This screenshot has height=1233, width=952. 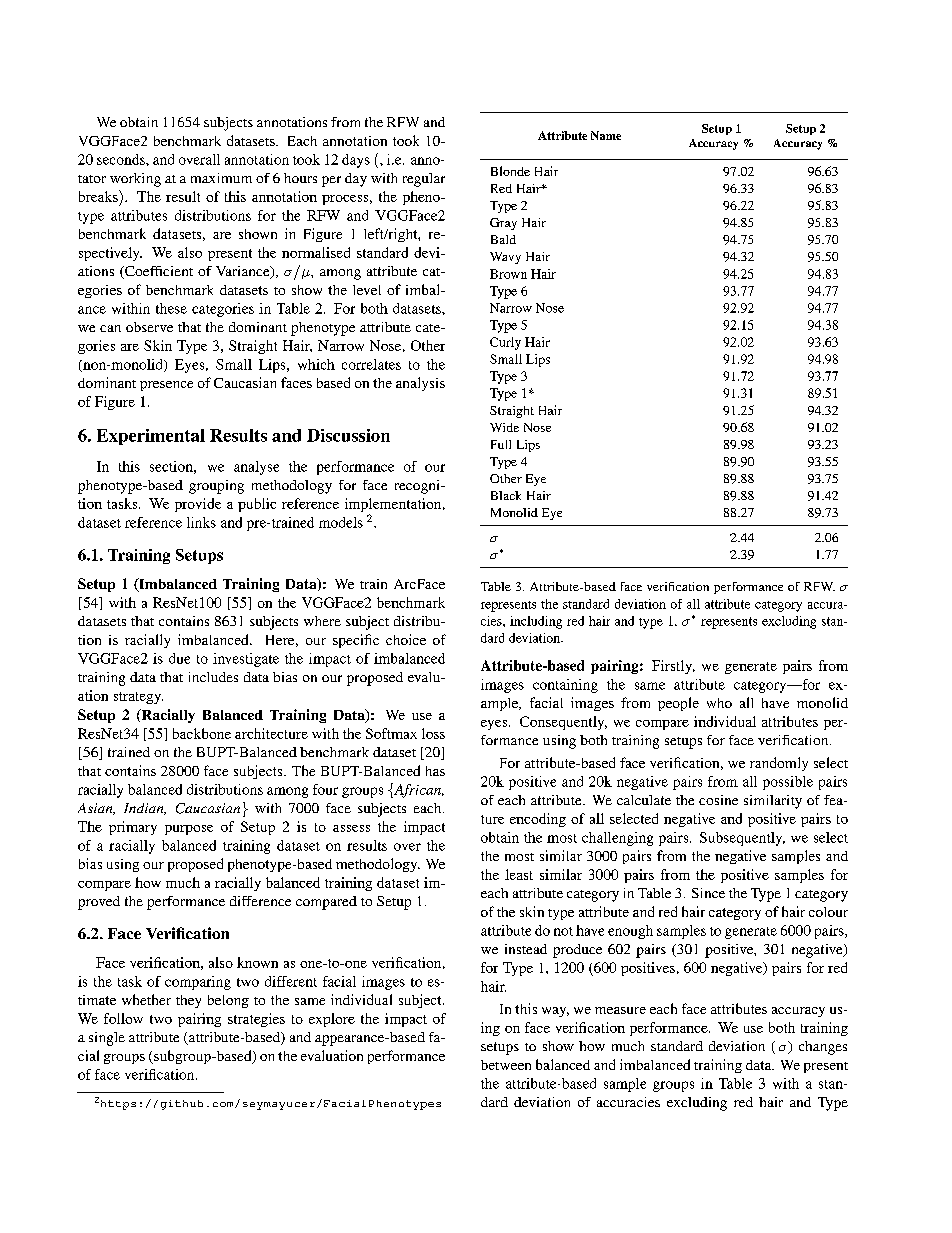 What do you see at coordinates (506, 1065) in the screenshot?
I see `between` at bounding box center [506, 1065].
